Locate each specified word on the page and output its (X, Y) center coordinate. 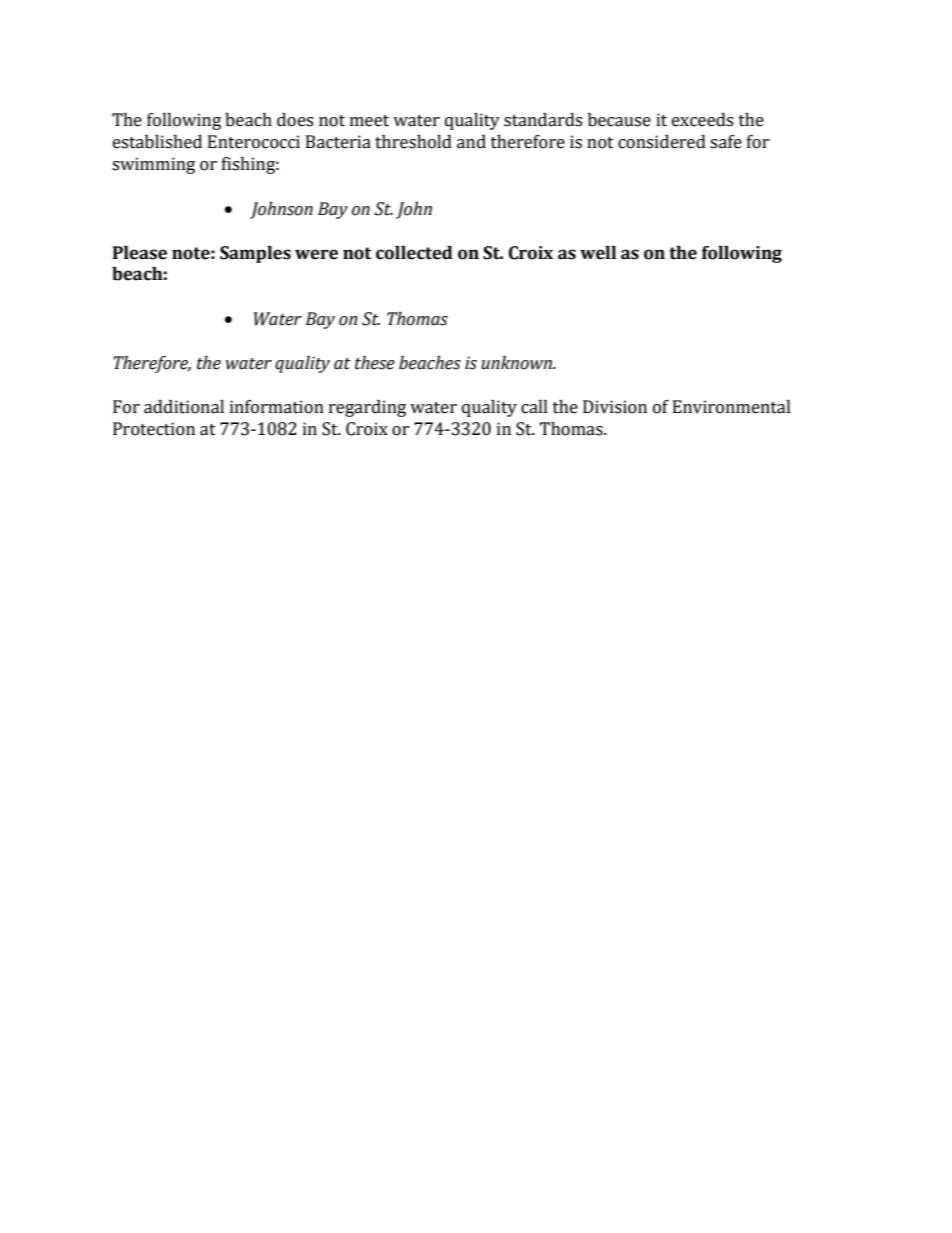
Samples (255, 254)
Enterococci (254, 142)
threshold (413, 142)
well (598, 253)
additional (184, 407)
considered (662, 142)
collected (414, 253)
